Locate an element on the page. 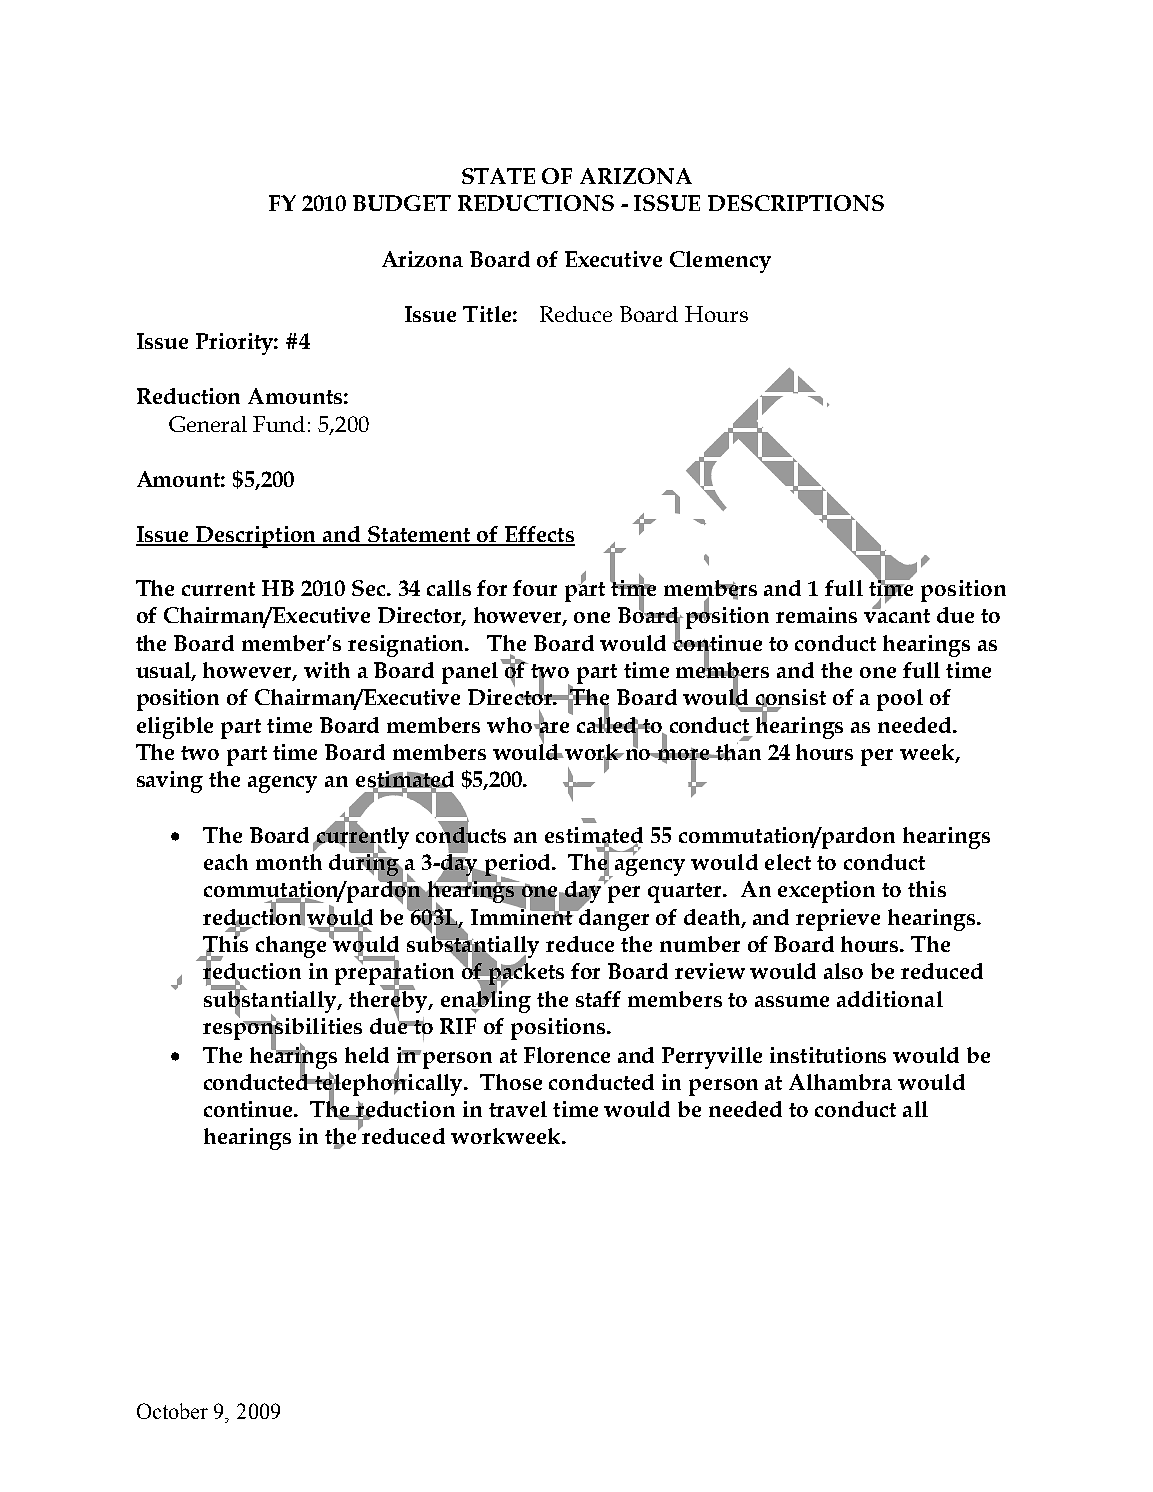  Clemency is located at coordinates (720, 262).
